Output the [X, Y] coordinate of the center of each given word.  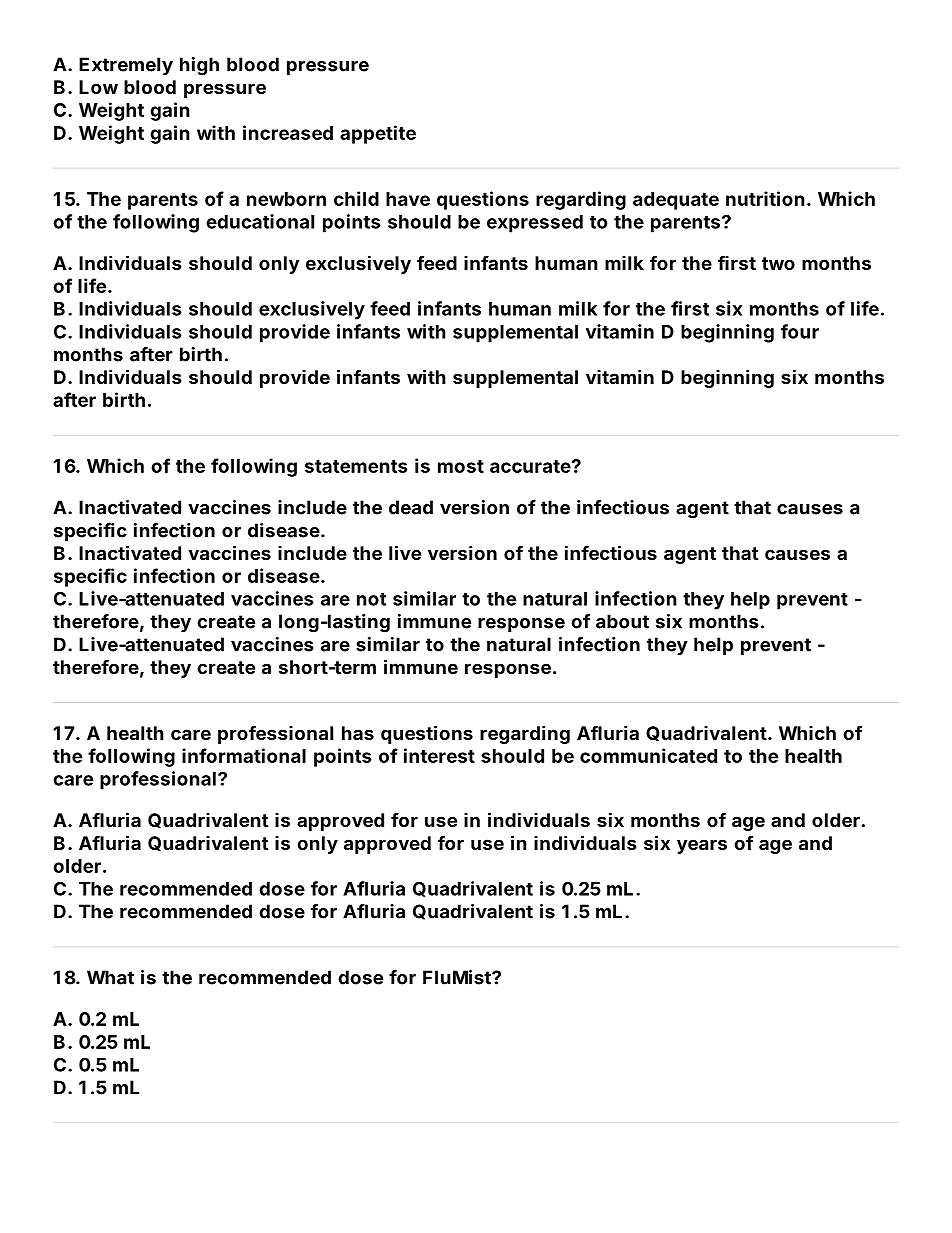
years [702, 846]
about [622, 621]
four [800, 331]
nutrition [765, 198]
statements [356, 466]
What [110, 977]
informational [244, 755]
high [199, 66]
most [461, 466]
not [371, 599]
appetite [378, 134]
